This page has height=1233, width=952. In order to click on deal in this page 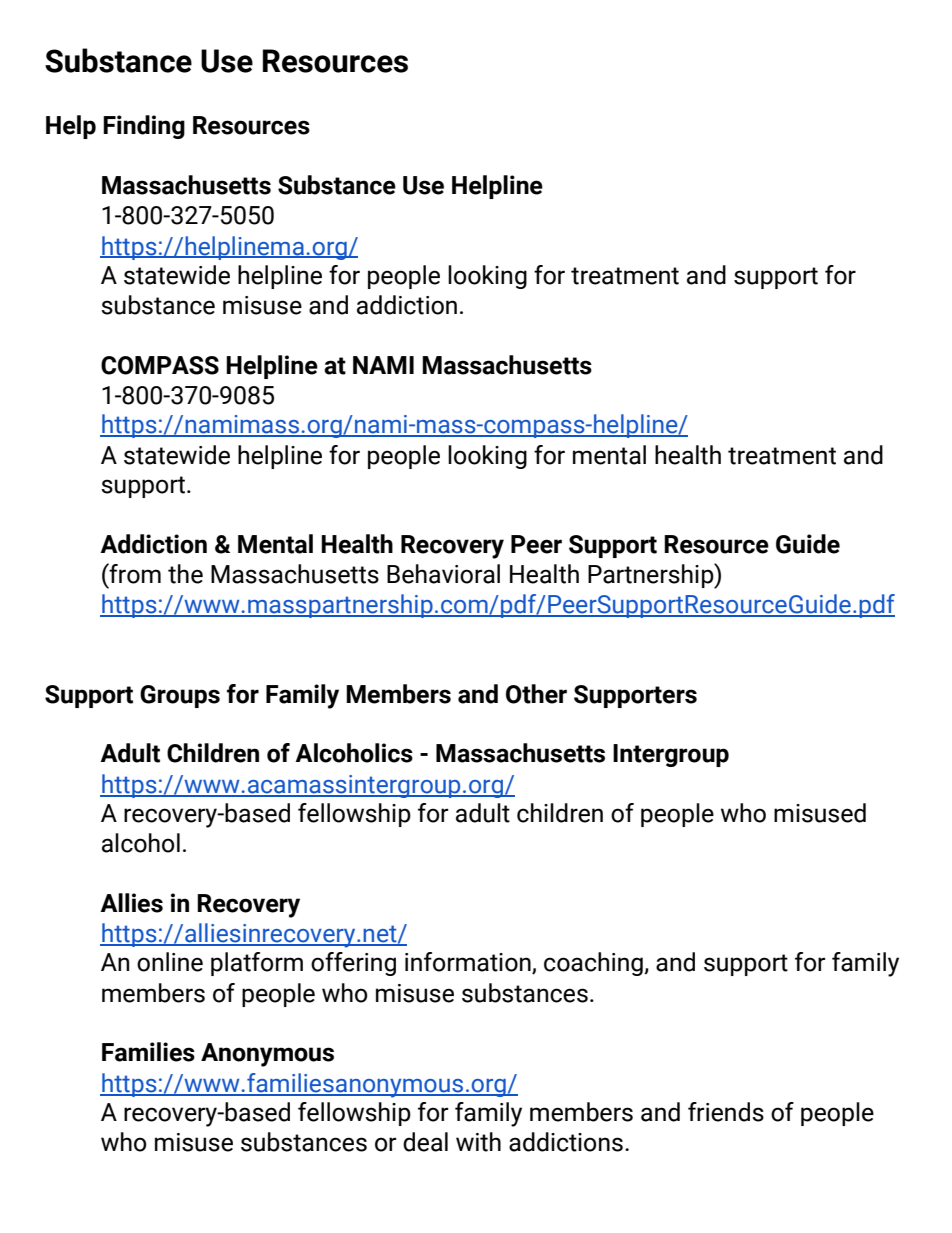, I will do `click(425, 1142)`.
